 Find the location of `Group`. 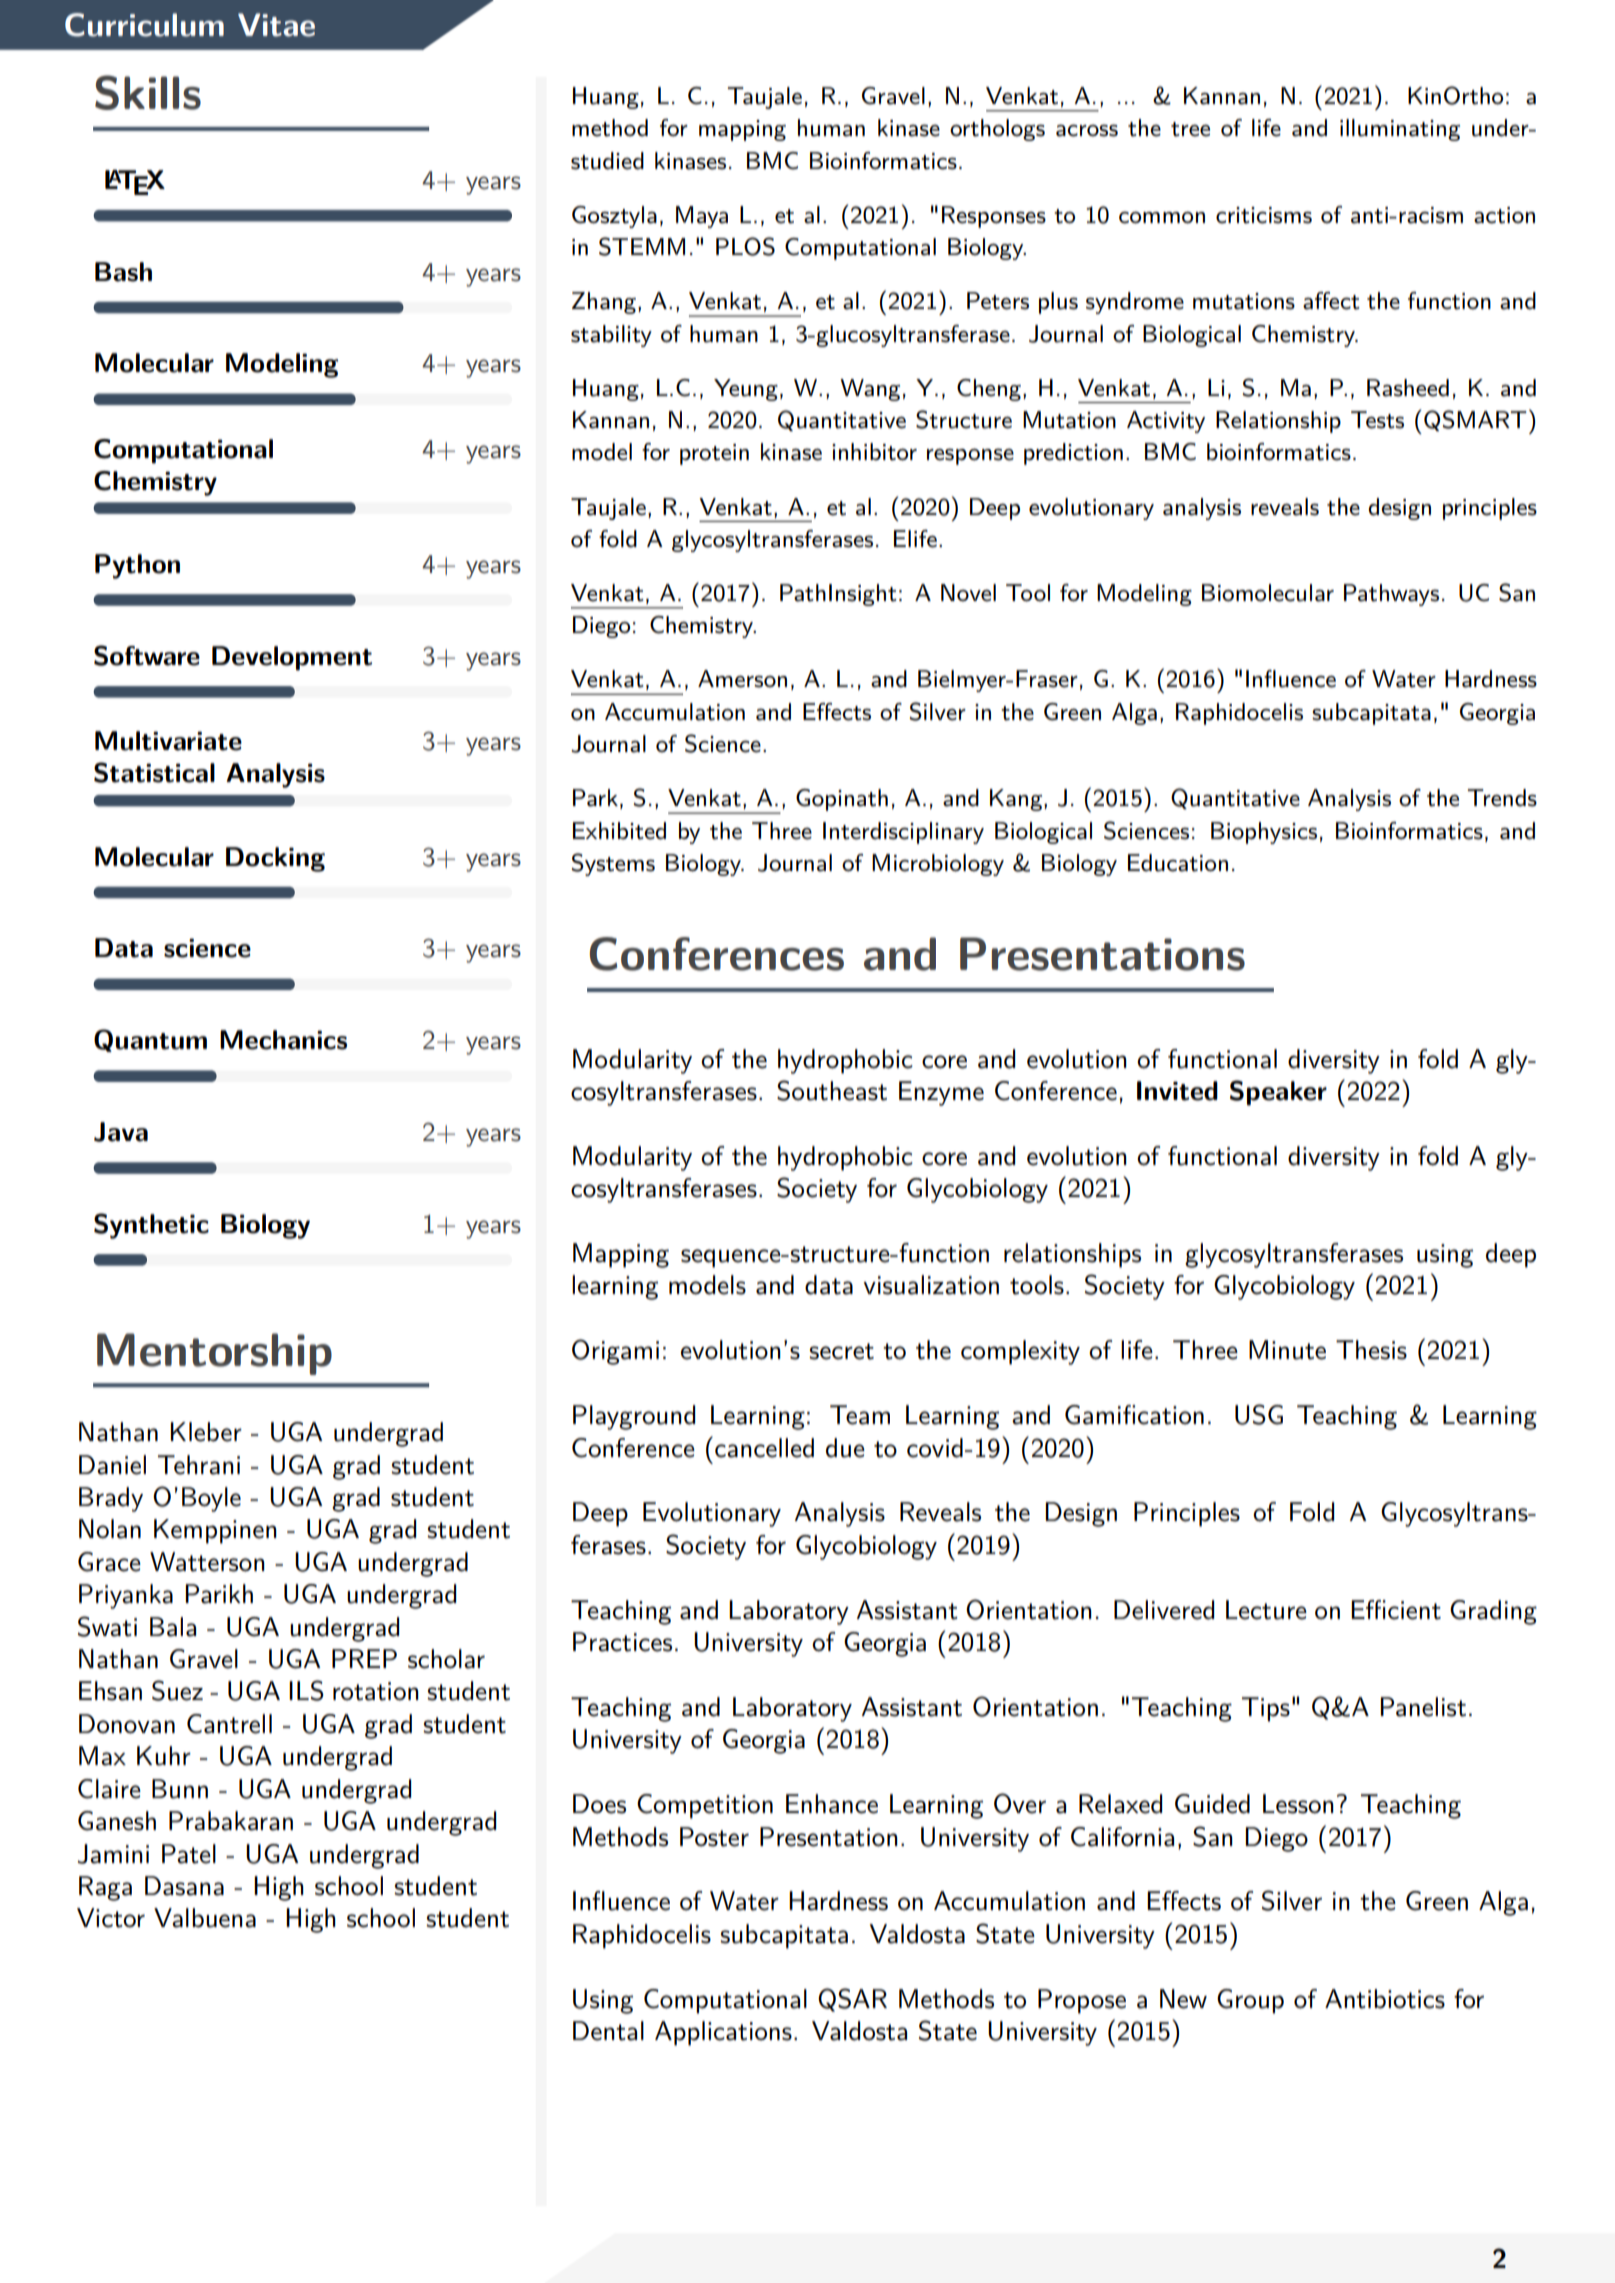

Group is located at coordinates (1250, 2001).
